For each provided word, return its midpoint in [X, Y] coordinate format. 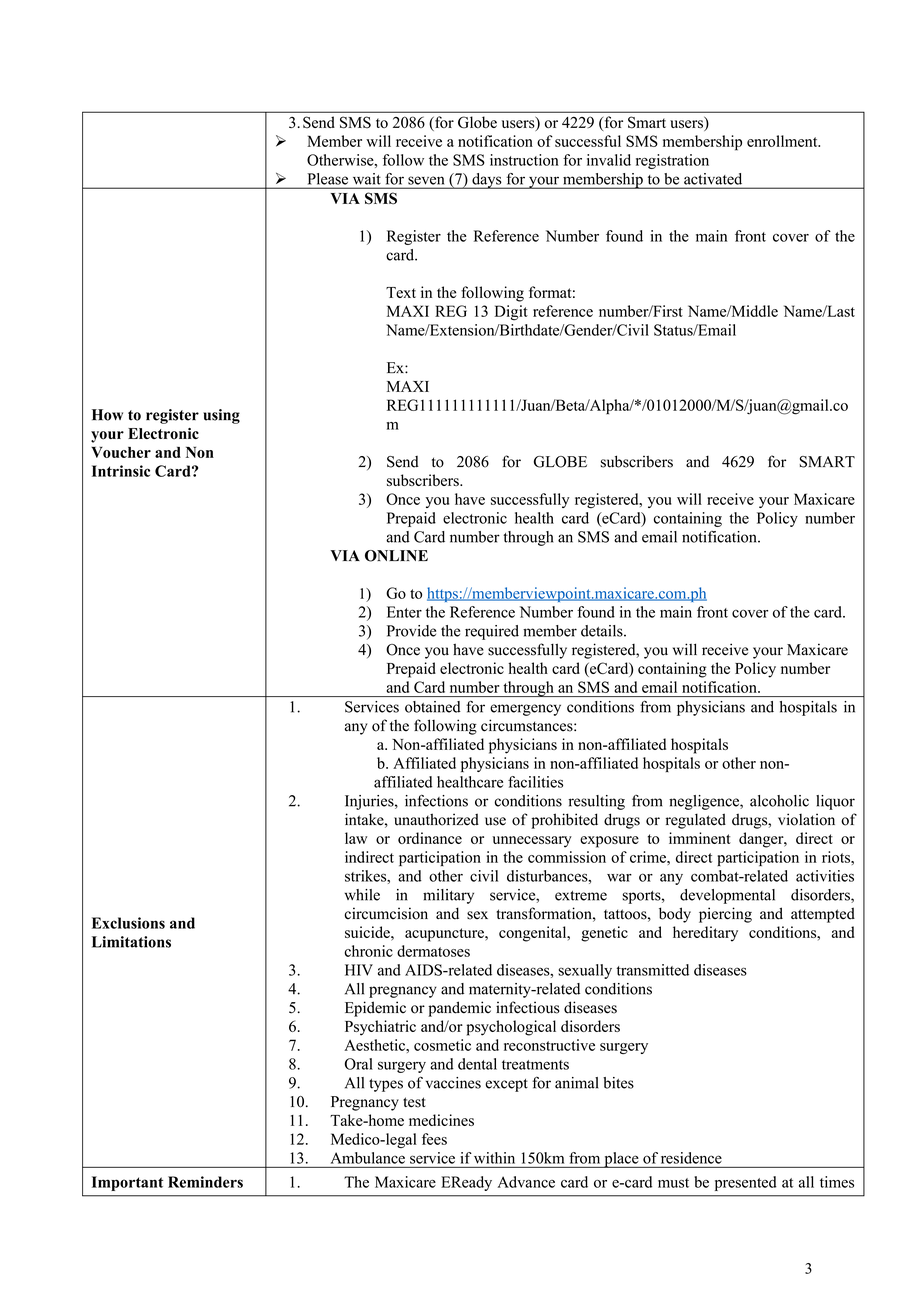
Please [328, 179]
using [221, 416]
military [448, 896]
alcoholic [779, 801]
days [487, 181]
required [492, 632]
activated [713, 179]
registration [672, 161]
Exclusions [128, 923]
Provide [411, 631]
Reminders [205, 1182]
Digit [511, 313]
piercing [725, 915]
